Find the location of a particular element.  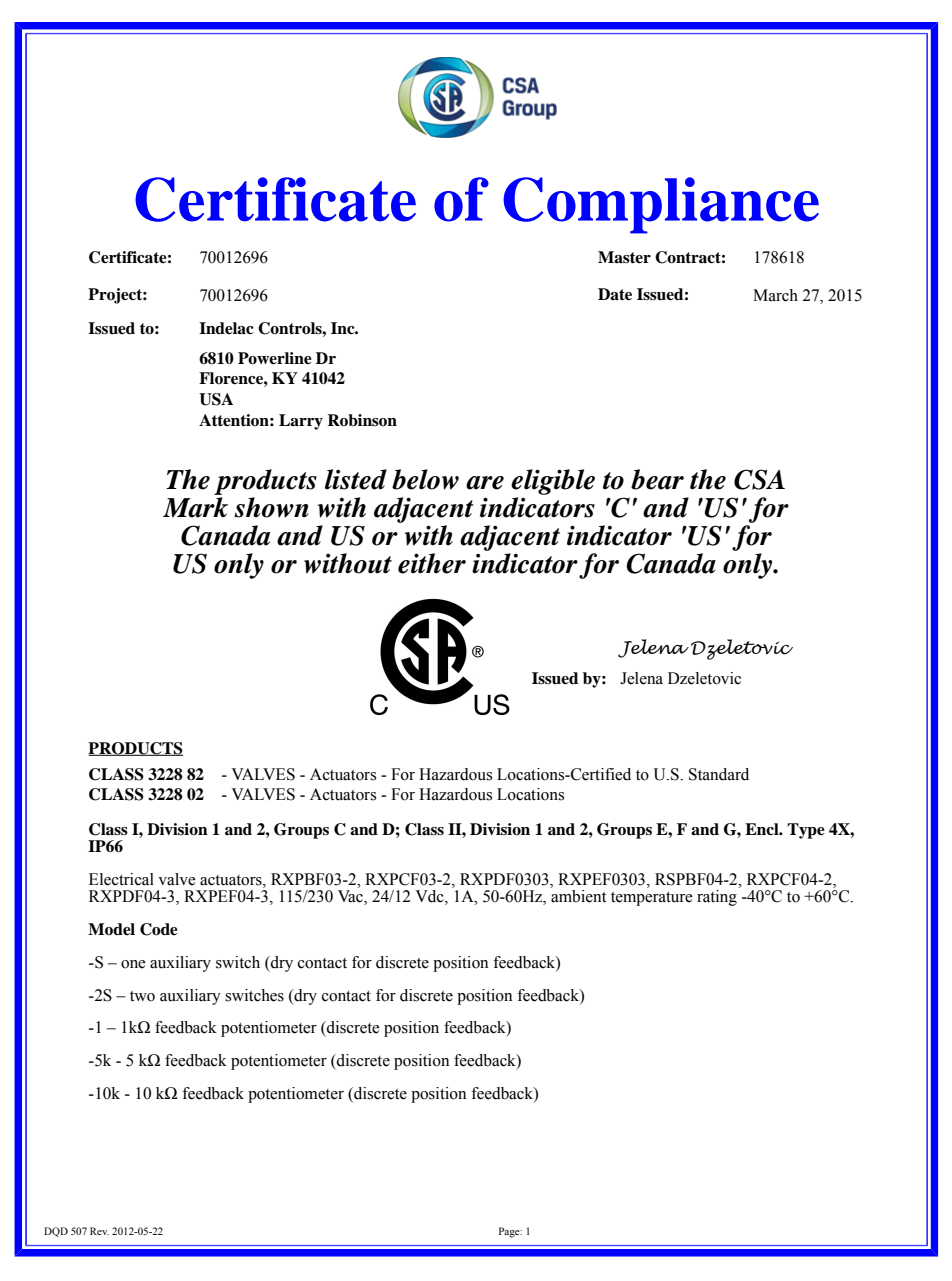

Mark is located at coordinates (195, 507).
